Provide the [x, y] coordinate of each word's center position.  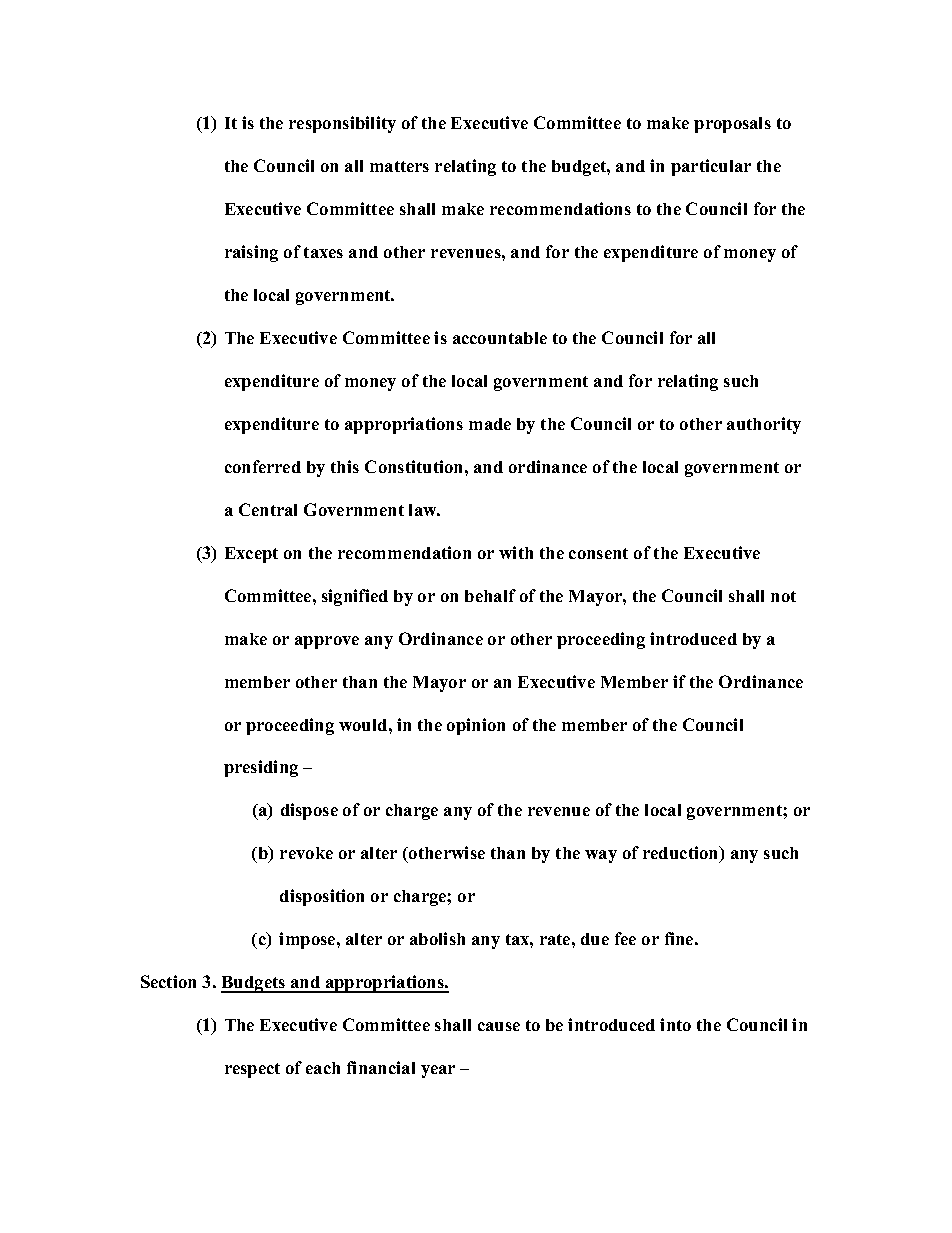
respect [252, 1070]
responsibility [342, 124]
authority [764, 425]
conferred [263, 466]
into [675, 1024]
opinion [476, 726]
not [783, 596]
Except [251, 555]
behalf [490, 595]
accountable [500, 338]
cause [499, 1026]
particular [711, 167]
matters [399, 166]
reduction [682, 854]
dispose [309, 811]
